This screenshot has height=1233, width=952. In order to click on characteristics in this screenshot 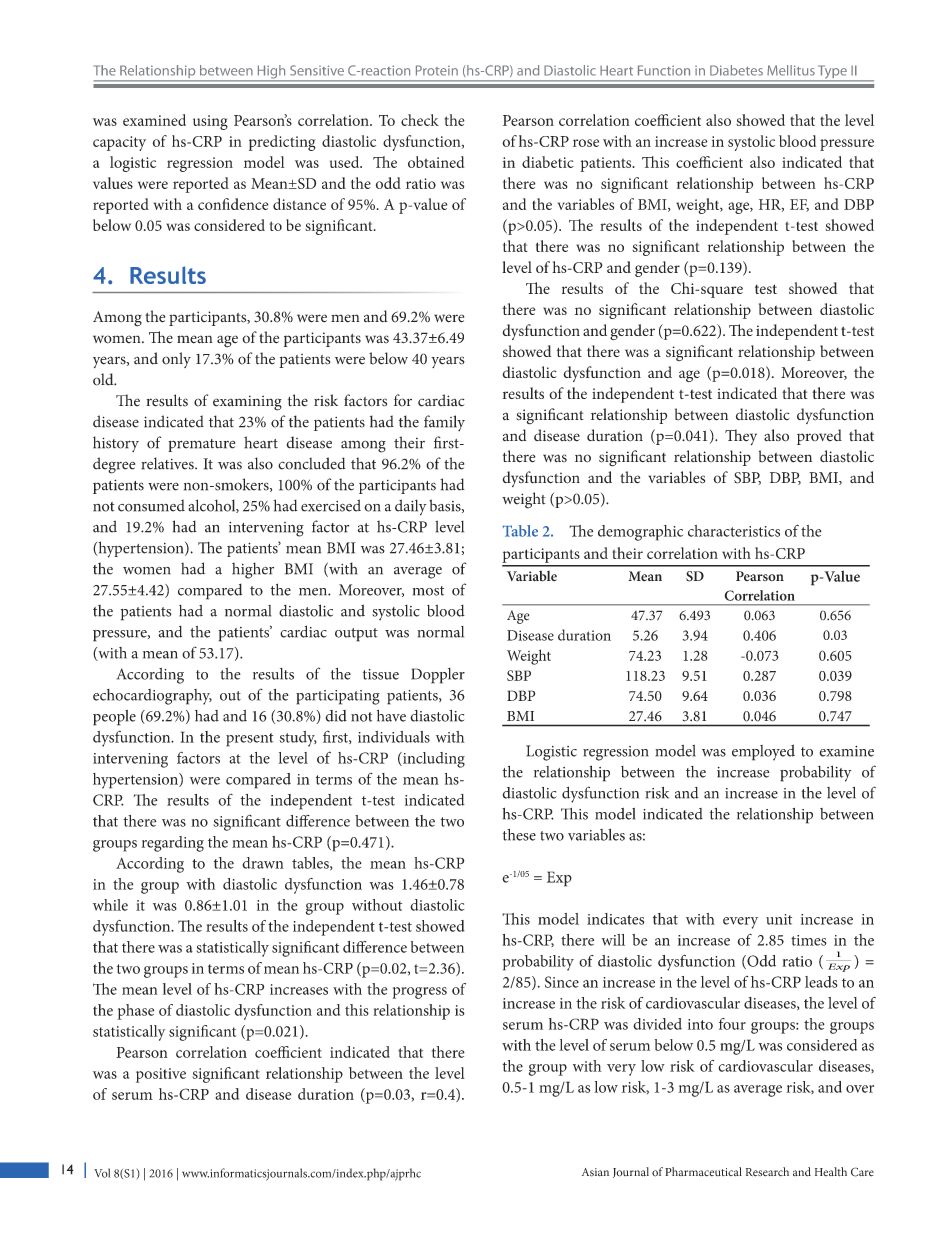, I will do `click(734, 531)`.
